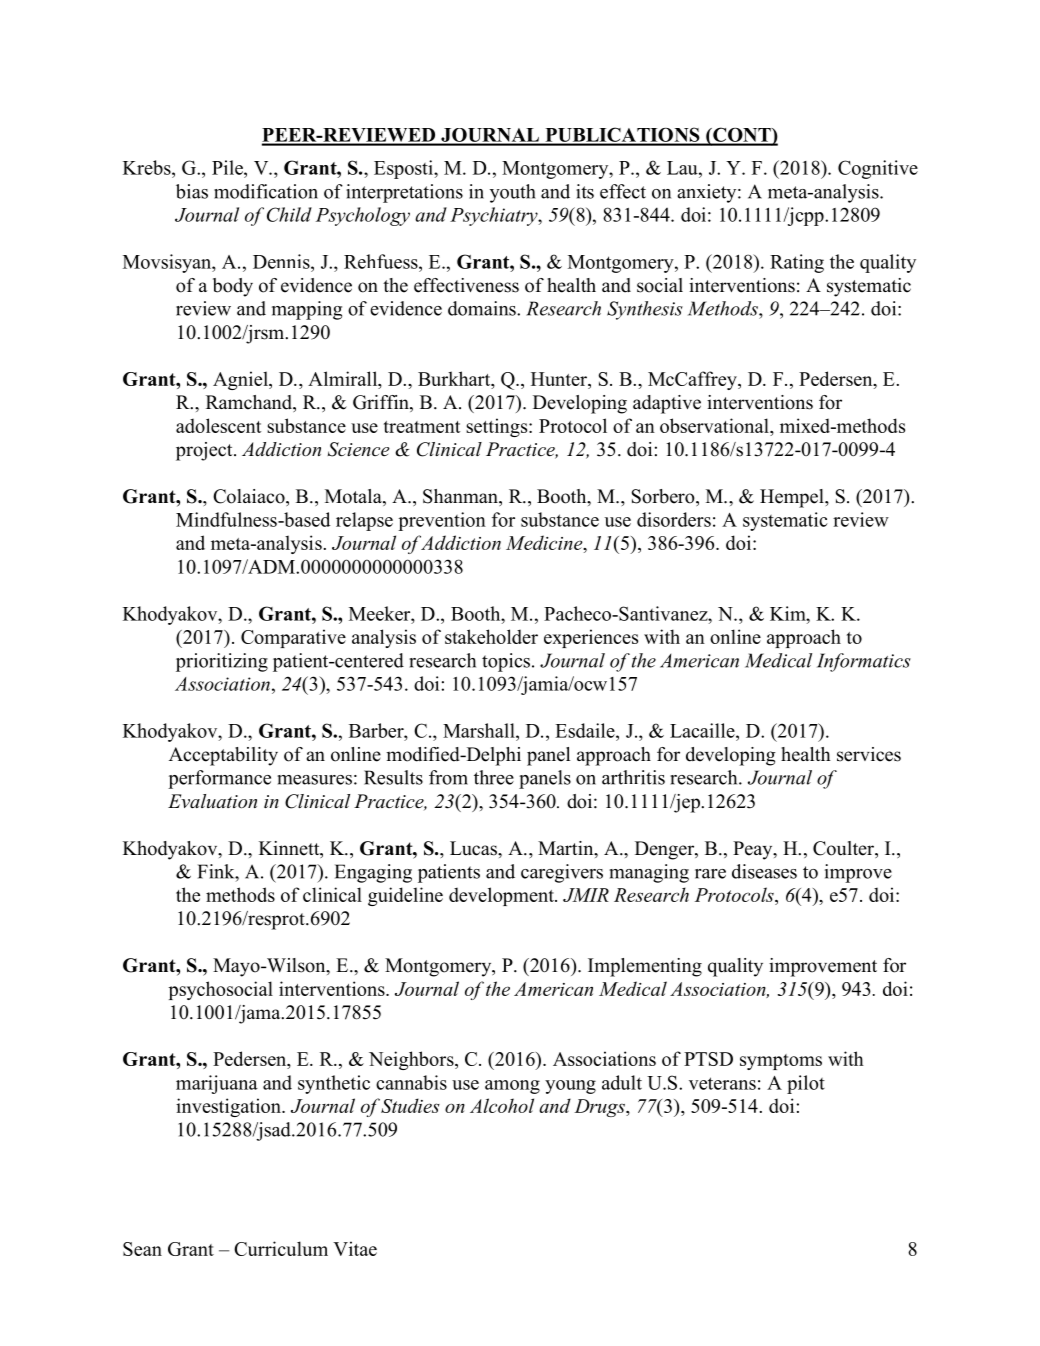  Describe the element at coordinates (266, 191) in the image. I see `modification` at that location.
